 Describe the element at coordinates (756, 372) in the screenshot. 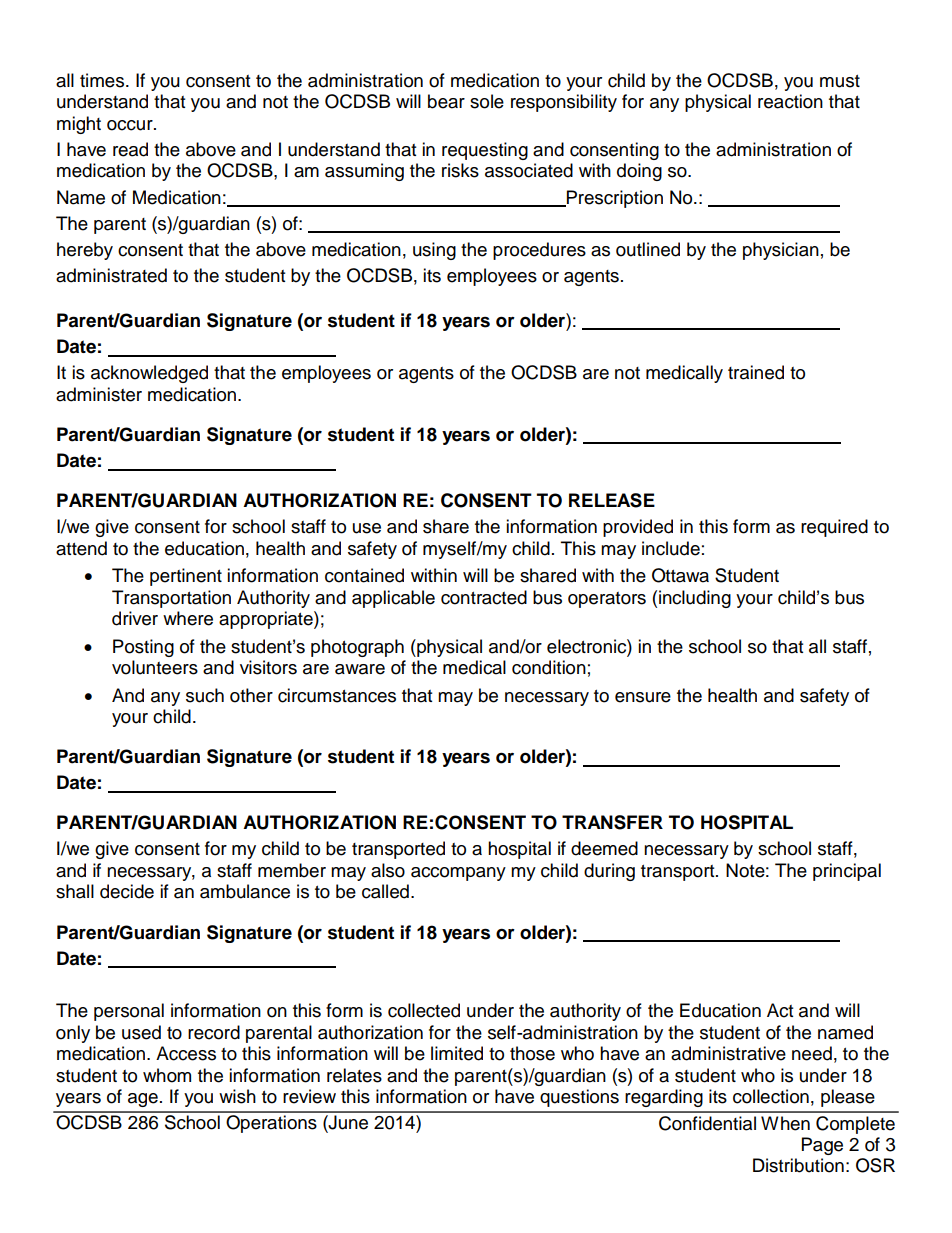

I see `trained` at that location.
